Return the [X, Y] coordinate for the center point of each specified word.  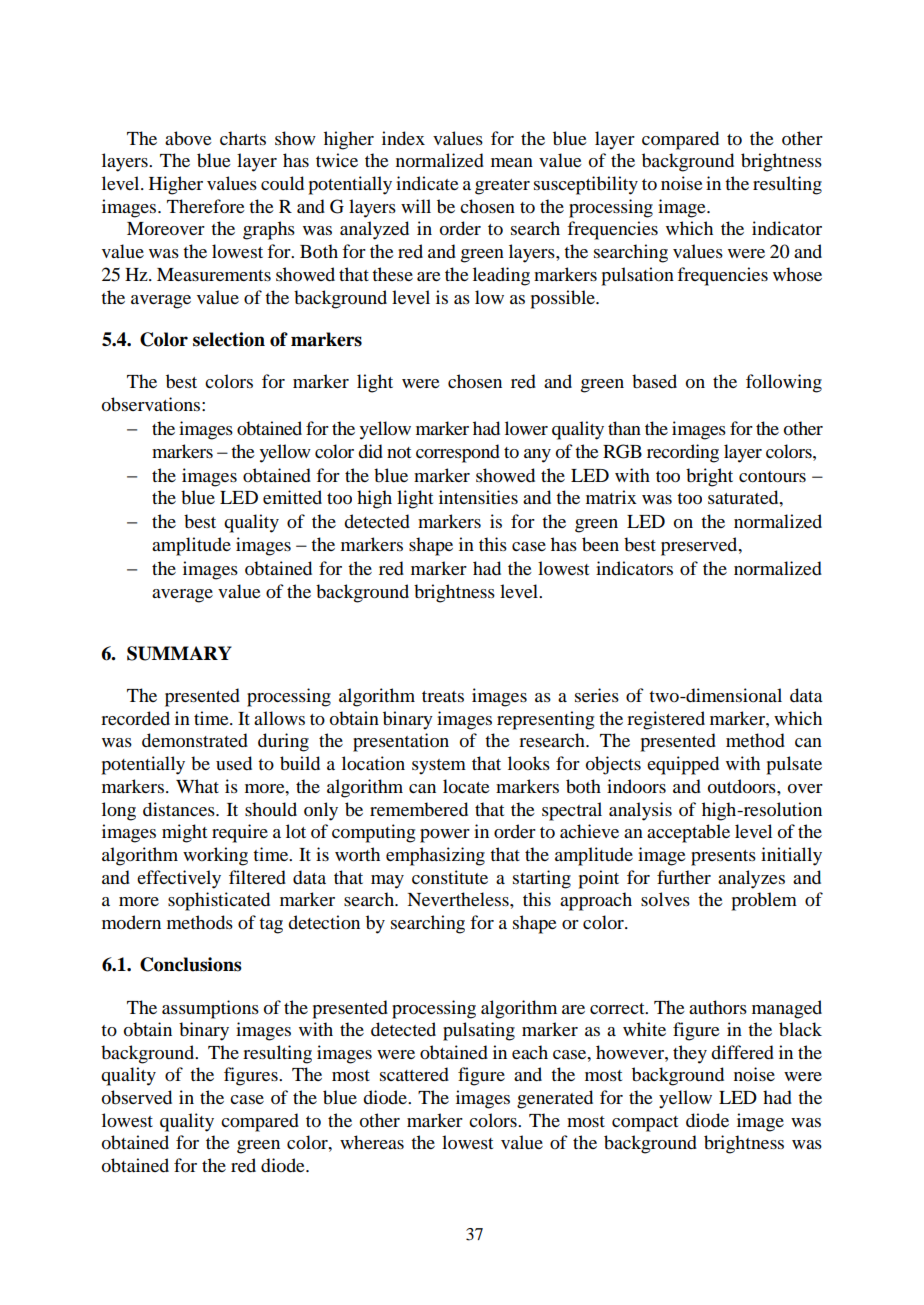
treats [443, 696]
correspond [458, 453]
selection [229, 339]
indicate [427, 183]
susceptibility [586, 185]
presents [723, 858]
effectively [179, 879]
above [188, 138]
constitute [450, 877]
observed [137, 1097]
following [784, 383]
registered [666, 720]
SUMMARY [179, 653]
